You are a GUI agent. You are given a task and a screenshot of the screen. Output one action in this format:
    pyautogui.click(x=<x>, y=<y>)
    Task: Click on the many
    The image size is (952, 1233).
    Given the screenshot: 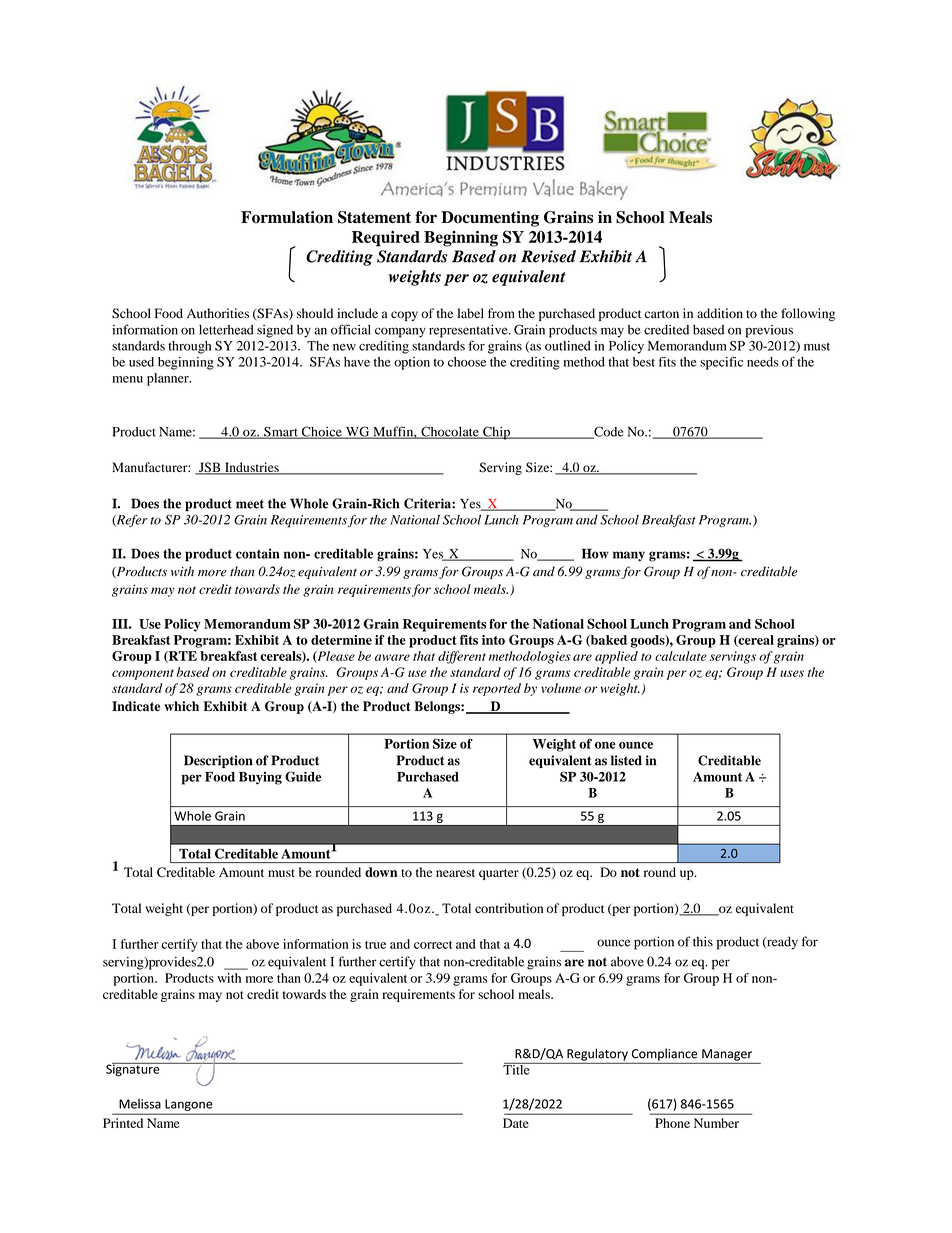 What is the action you would take?
    pyautogui.click(x=629, y=556)
